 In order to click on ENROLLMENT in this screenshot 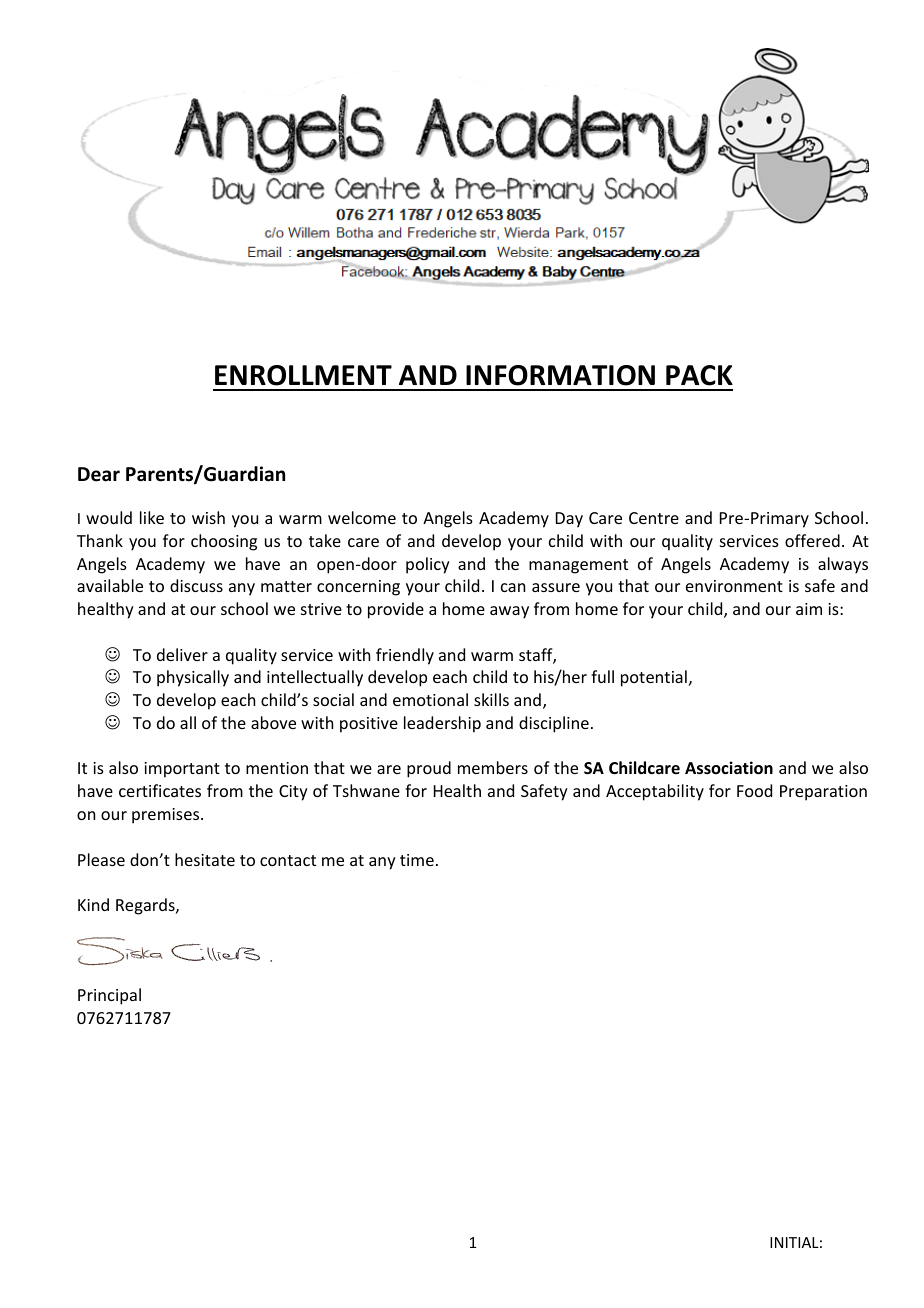, I will do `click(303, 375)`.
